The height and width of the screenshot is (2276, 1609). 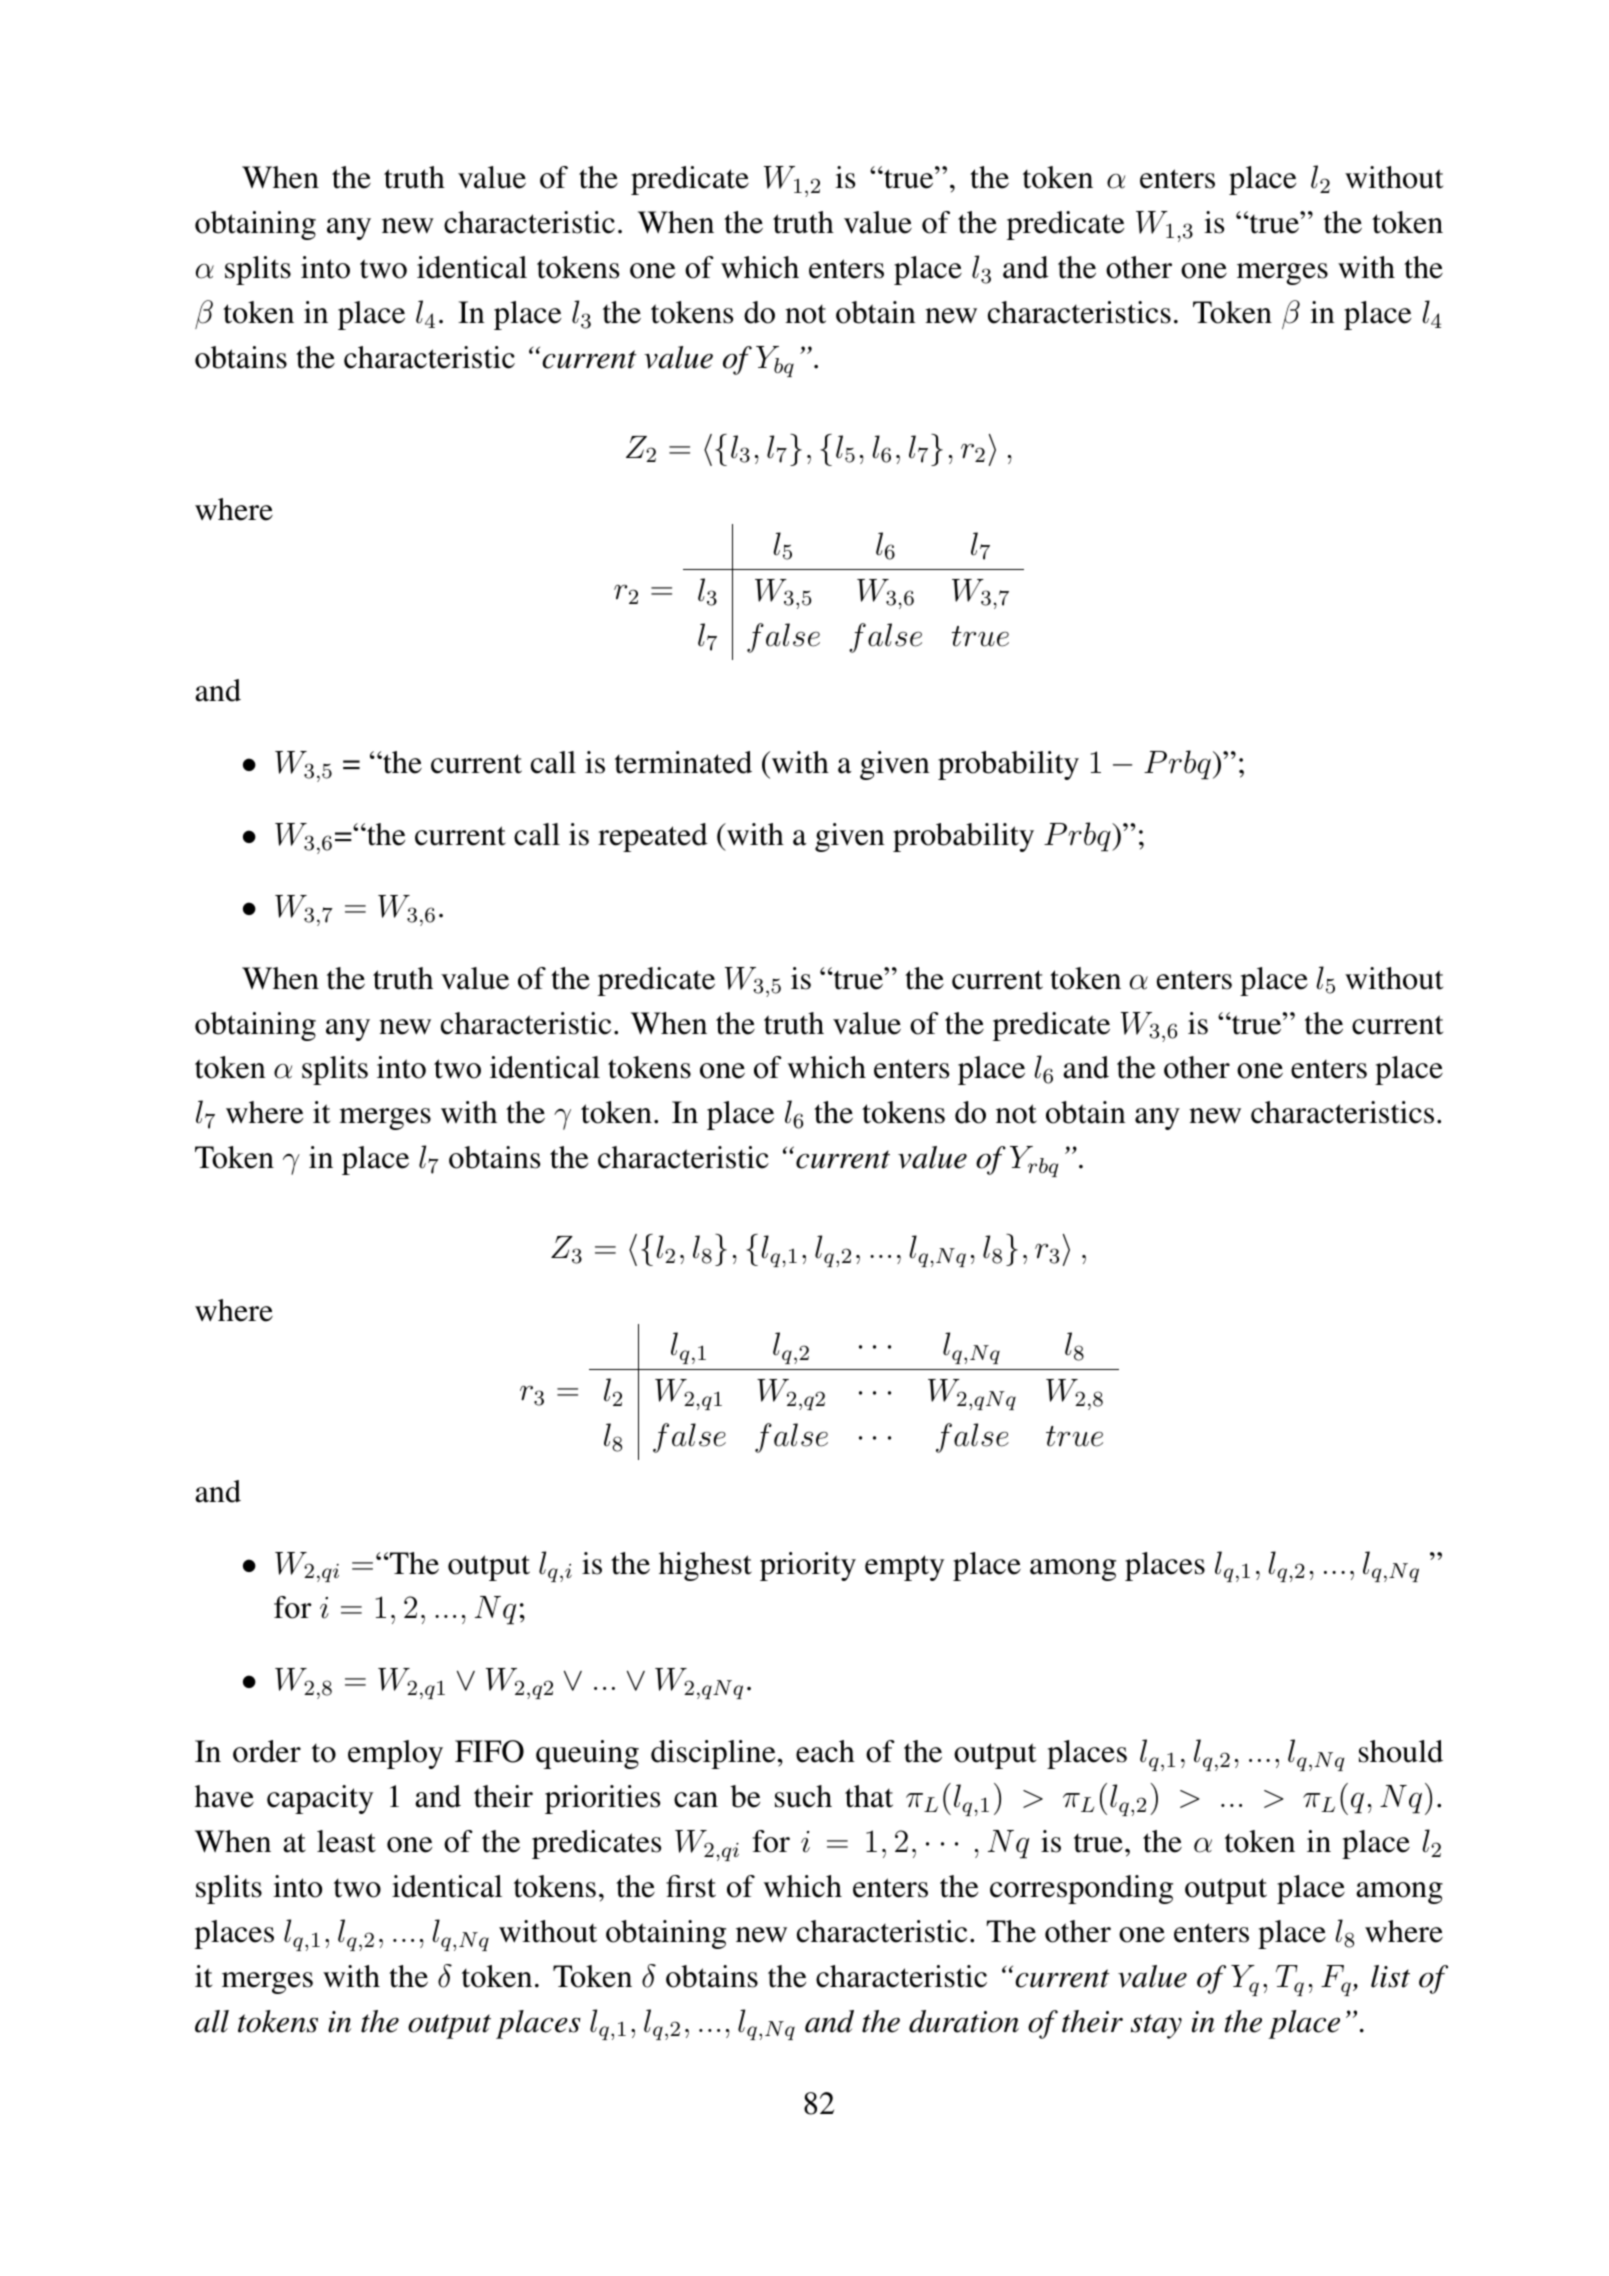 I want to click on duration, so click(x=964, y=2021).
